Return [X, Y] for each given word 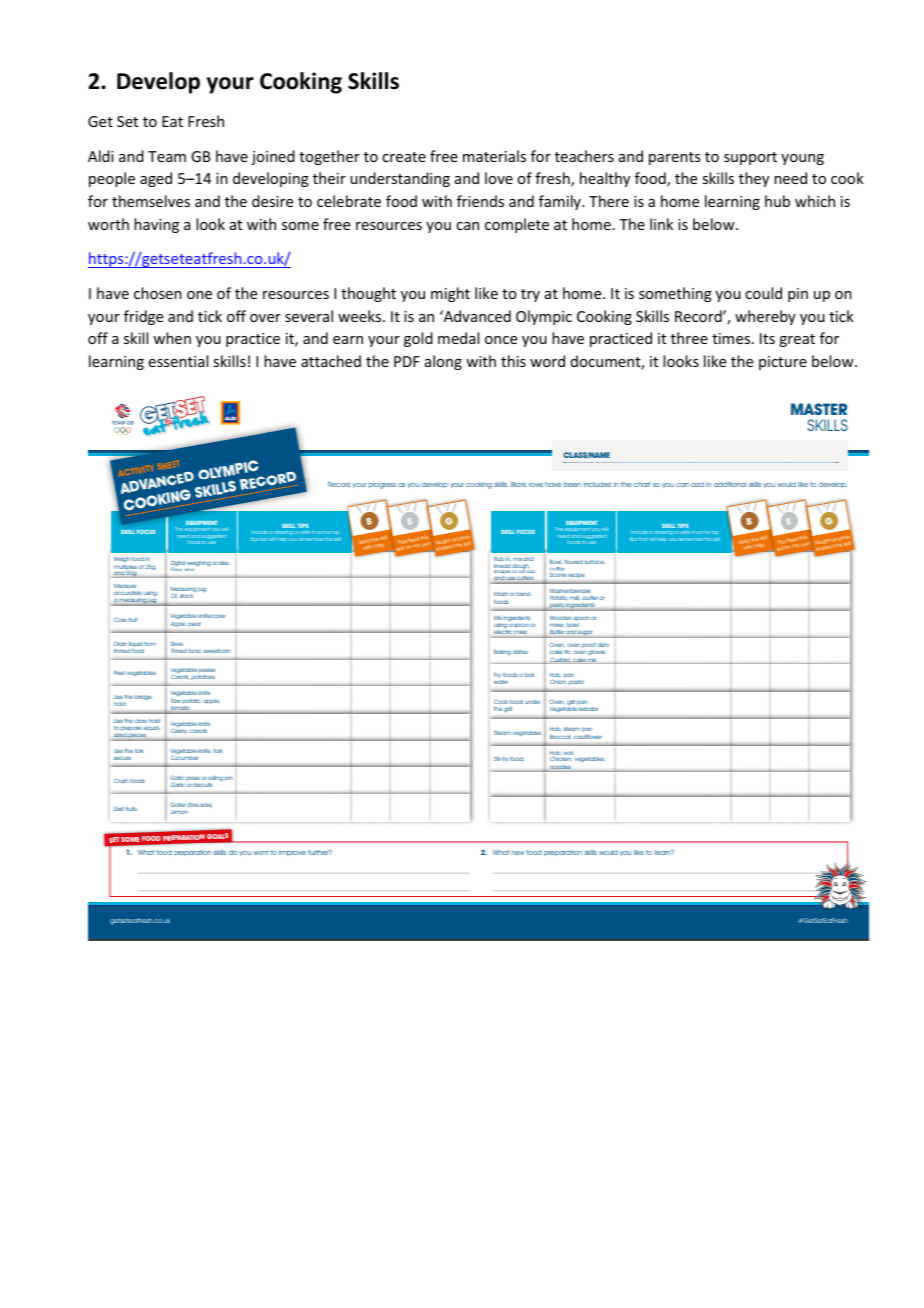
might [450, 294]
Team [167, 156]
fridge [143, 317]
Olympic [544, 317]
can [467, 226]
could [763, 293]
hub [777, 201]
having [156, 225]
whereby [765, 317]
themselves [151, 201]
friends [480, 201]
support [750, 158]
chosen [158, 293]
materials [494, 156]
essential [178, 361]
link [661, 224]
